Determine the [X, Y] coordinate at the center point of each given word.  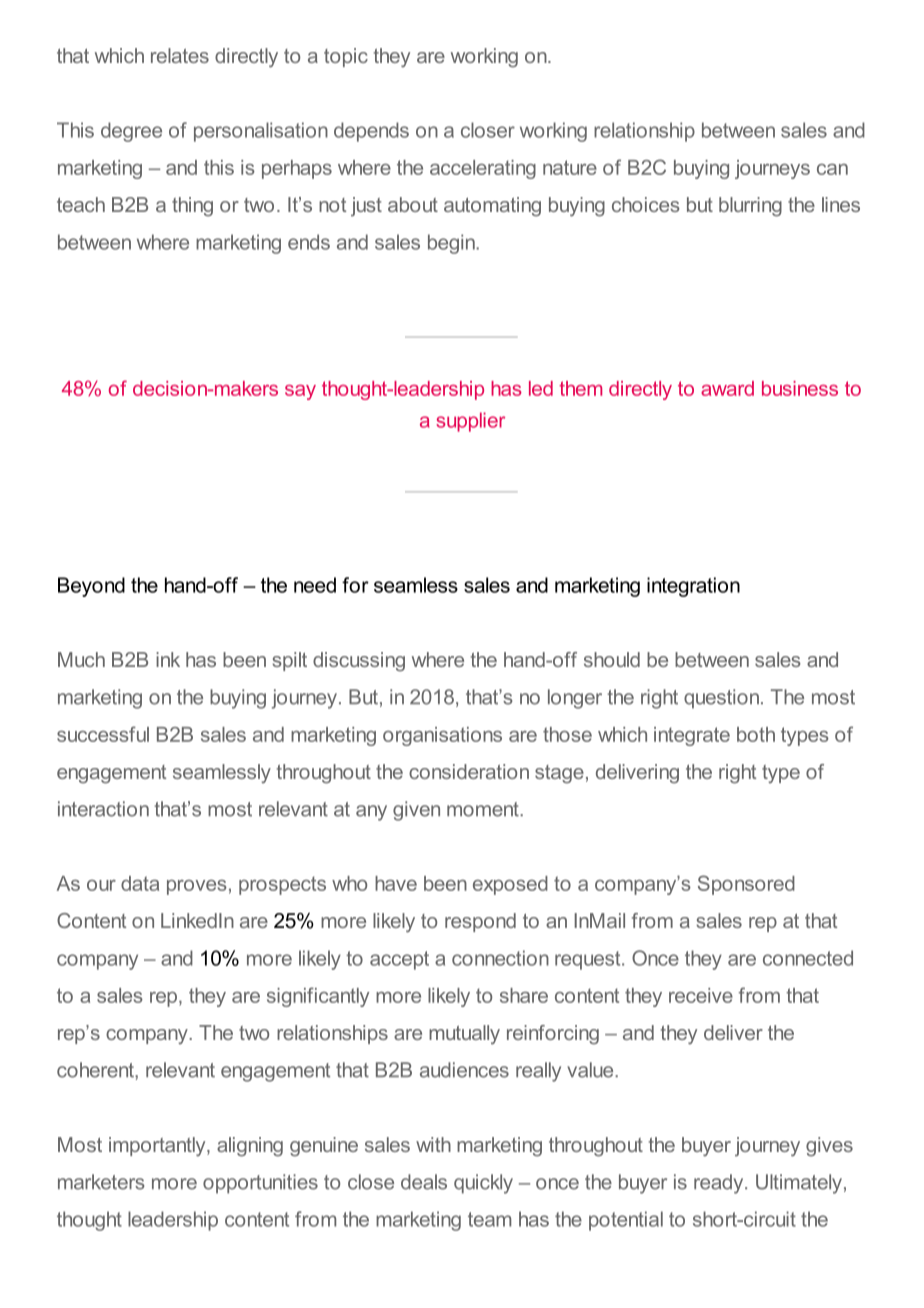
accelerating [483, 169]
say [300, 392]
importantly [158, 1147]
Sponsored [746, 885]
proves [197, 887]
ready [720, 1184]
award [727, 388]
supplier [470, 422]
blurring [750, 207]
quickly [483, 1184]
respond [480, 922]
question [721, 699]
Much [81, 659]
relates [180, 55]
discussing [359, 662]
